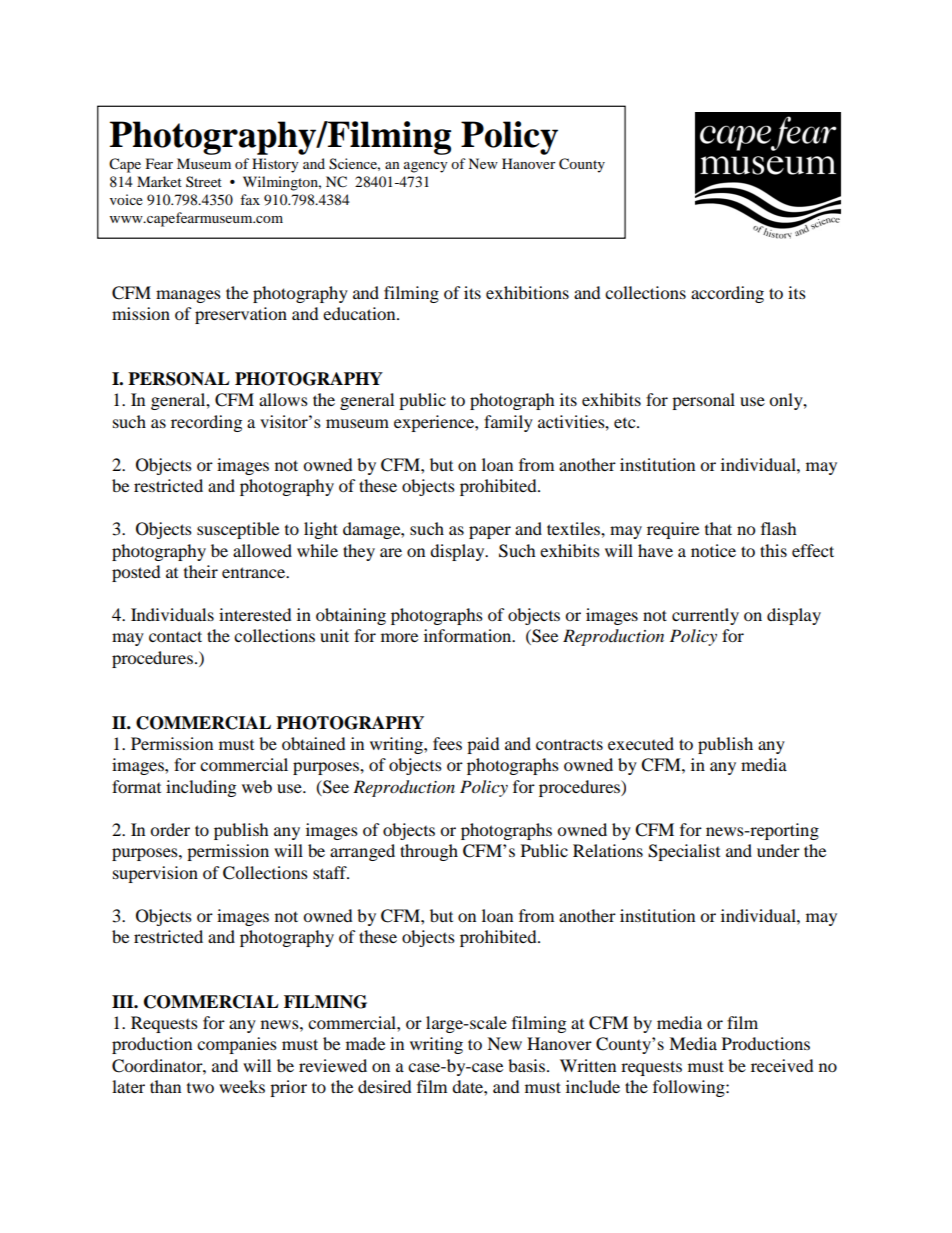  What do you see at coordinates (782, 1065) in the image?
I see `received` at bounding box center [782, 1065].
